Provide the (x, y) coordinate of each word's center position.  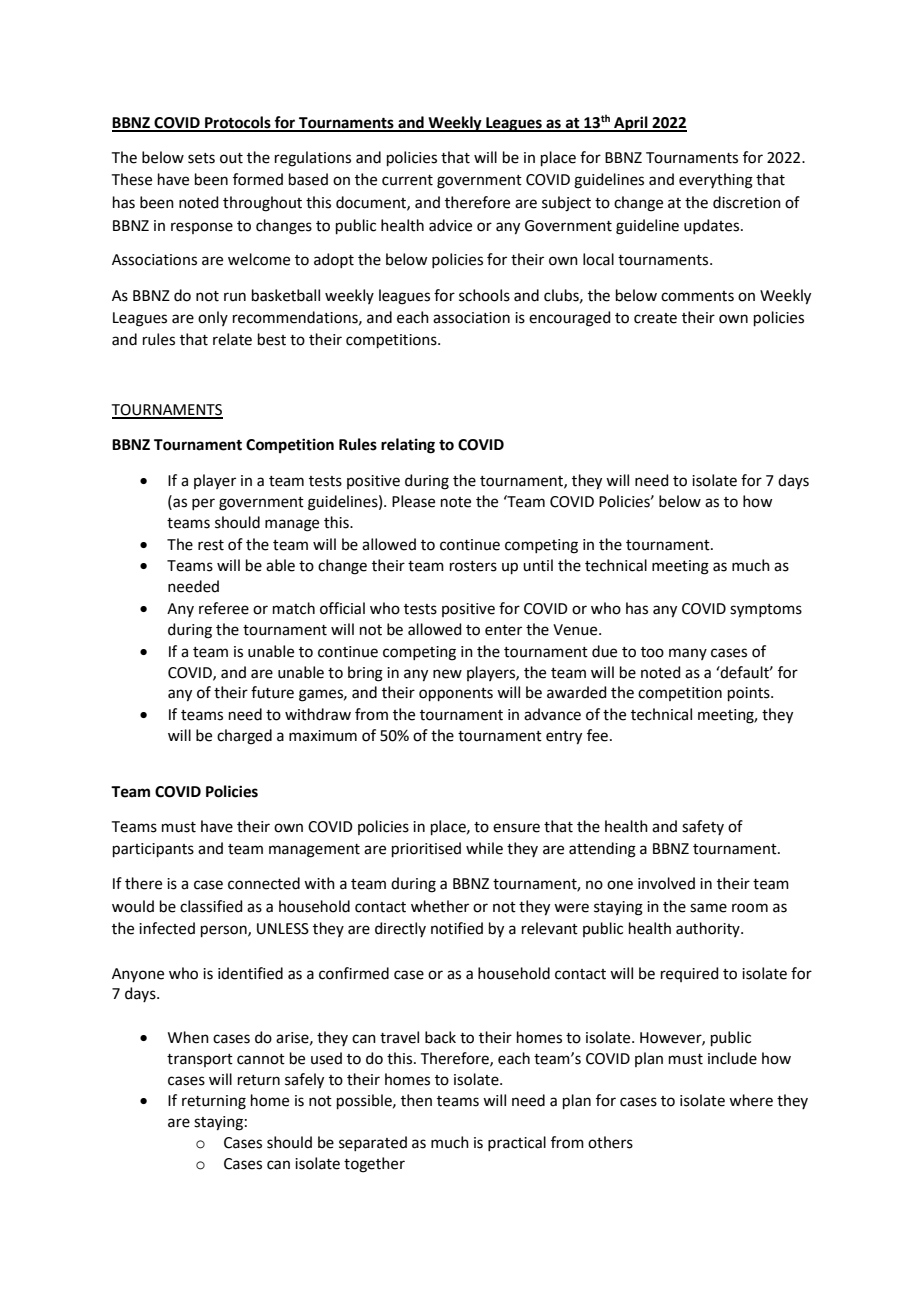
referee (224, 608)
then (416, 1100)
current (407, 180)
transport (200, 1060)
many (688, 654)
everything (716, 181)
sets (201, 158)
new (447, 674)
